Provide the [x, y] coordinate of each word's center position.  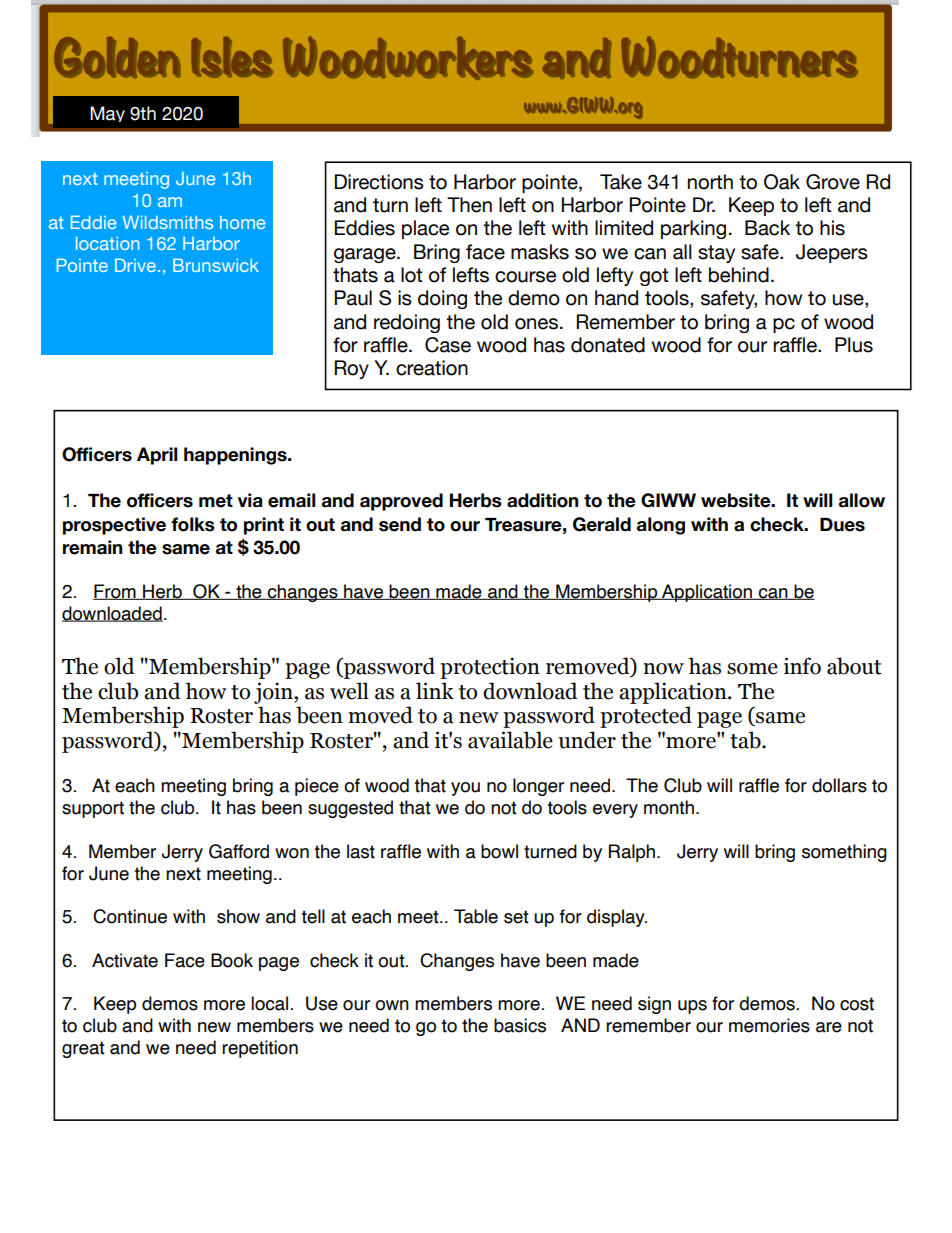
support [93, 809]
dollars [839, 785]
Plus [854, 345]
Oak [782, 182]
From [115, 592]
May [107, 114]
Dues [842, 525]
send [400, 524]
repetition [260, 1049]
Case [448, 345]
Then [469, 205]
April [157, 456]
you [465, 789]
